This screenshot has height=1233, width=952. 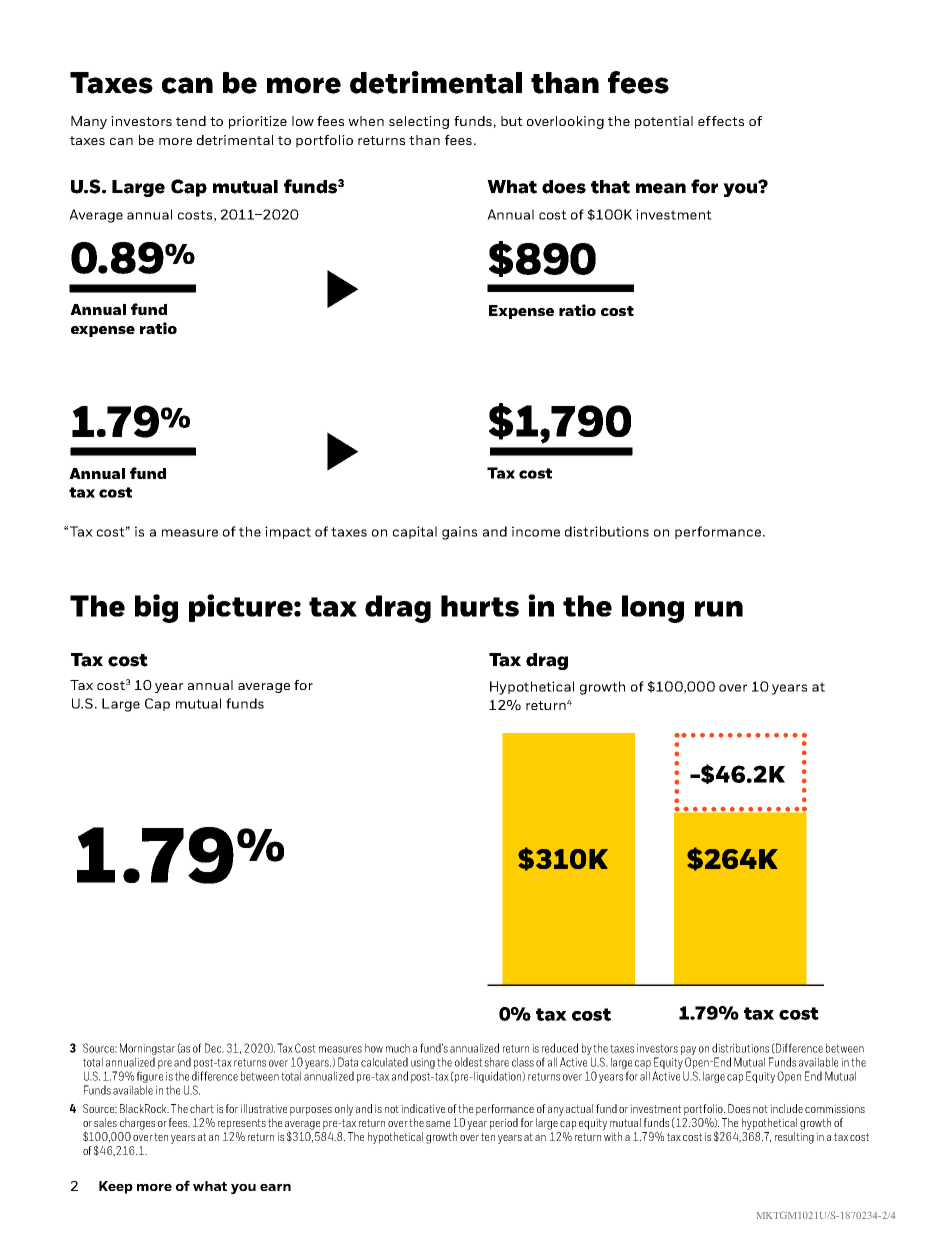 I want to click on charges, so click(x=137, y=1124).
